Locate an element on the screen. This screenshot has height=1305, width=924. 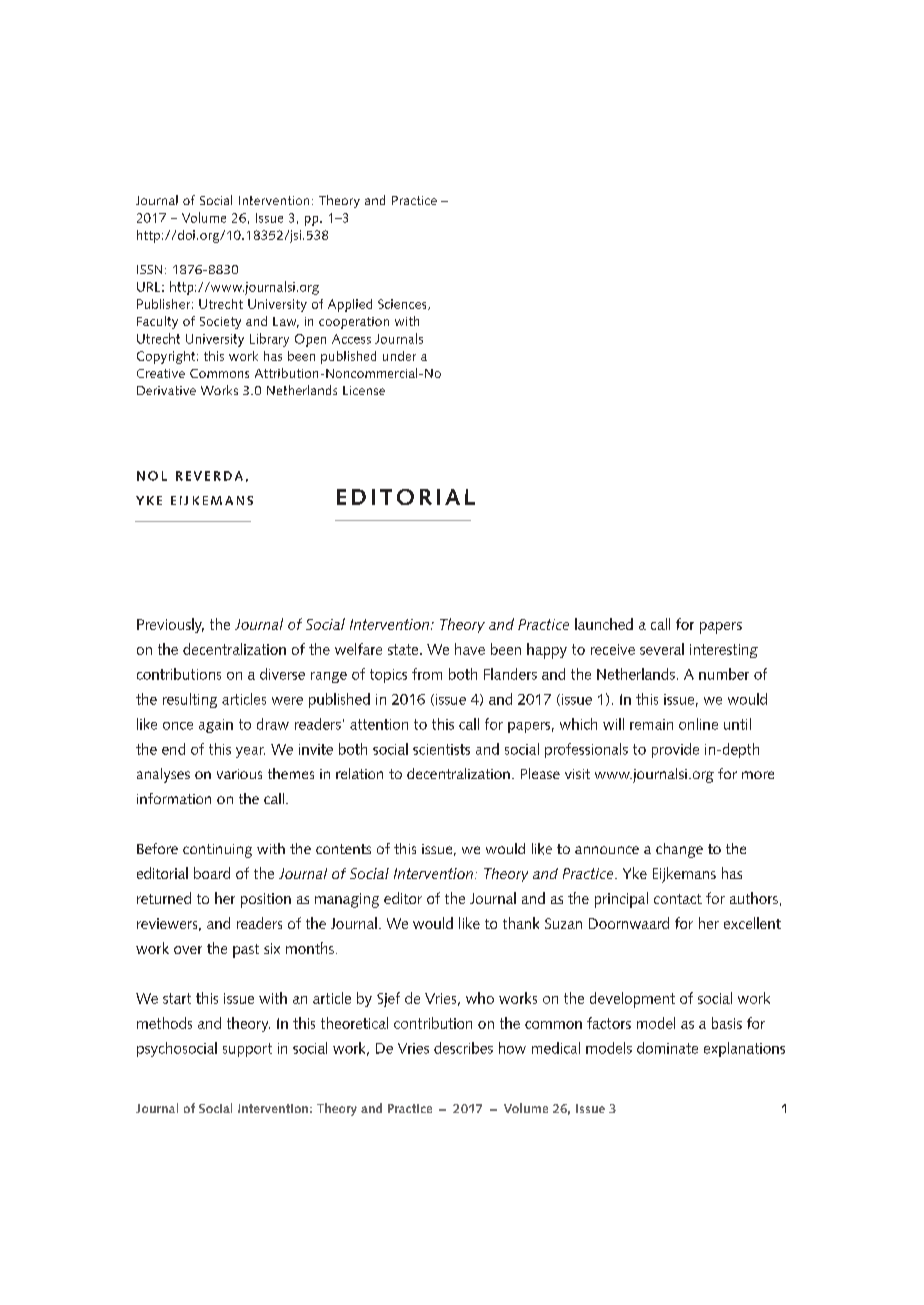
have is located at coordinates (470, 649).
